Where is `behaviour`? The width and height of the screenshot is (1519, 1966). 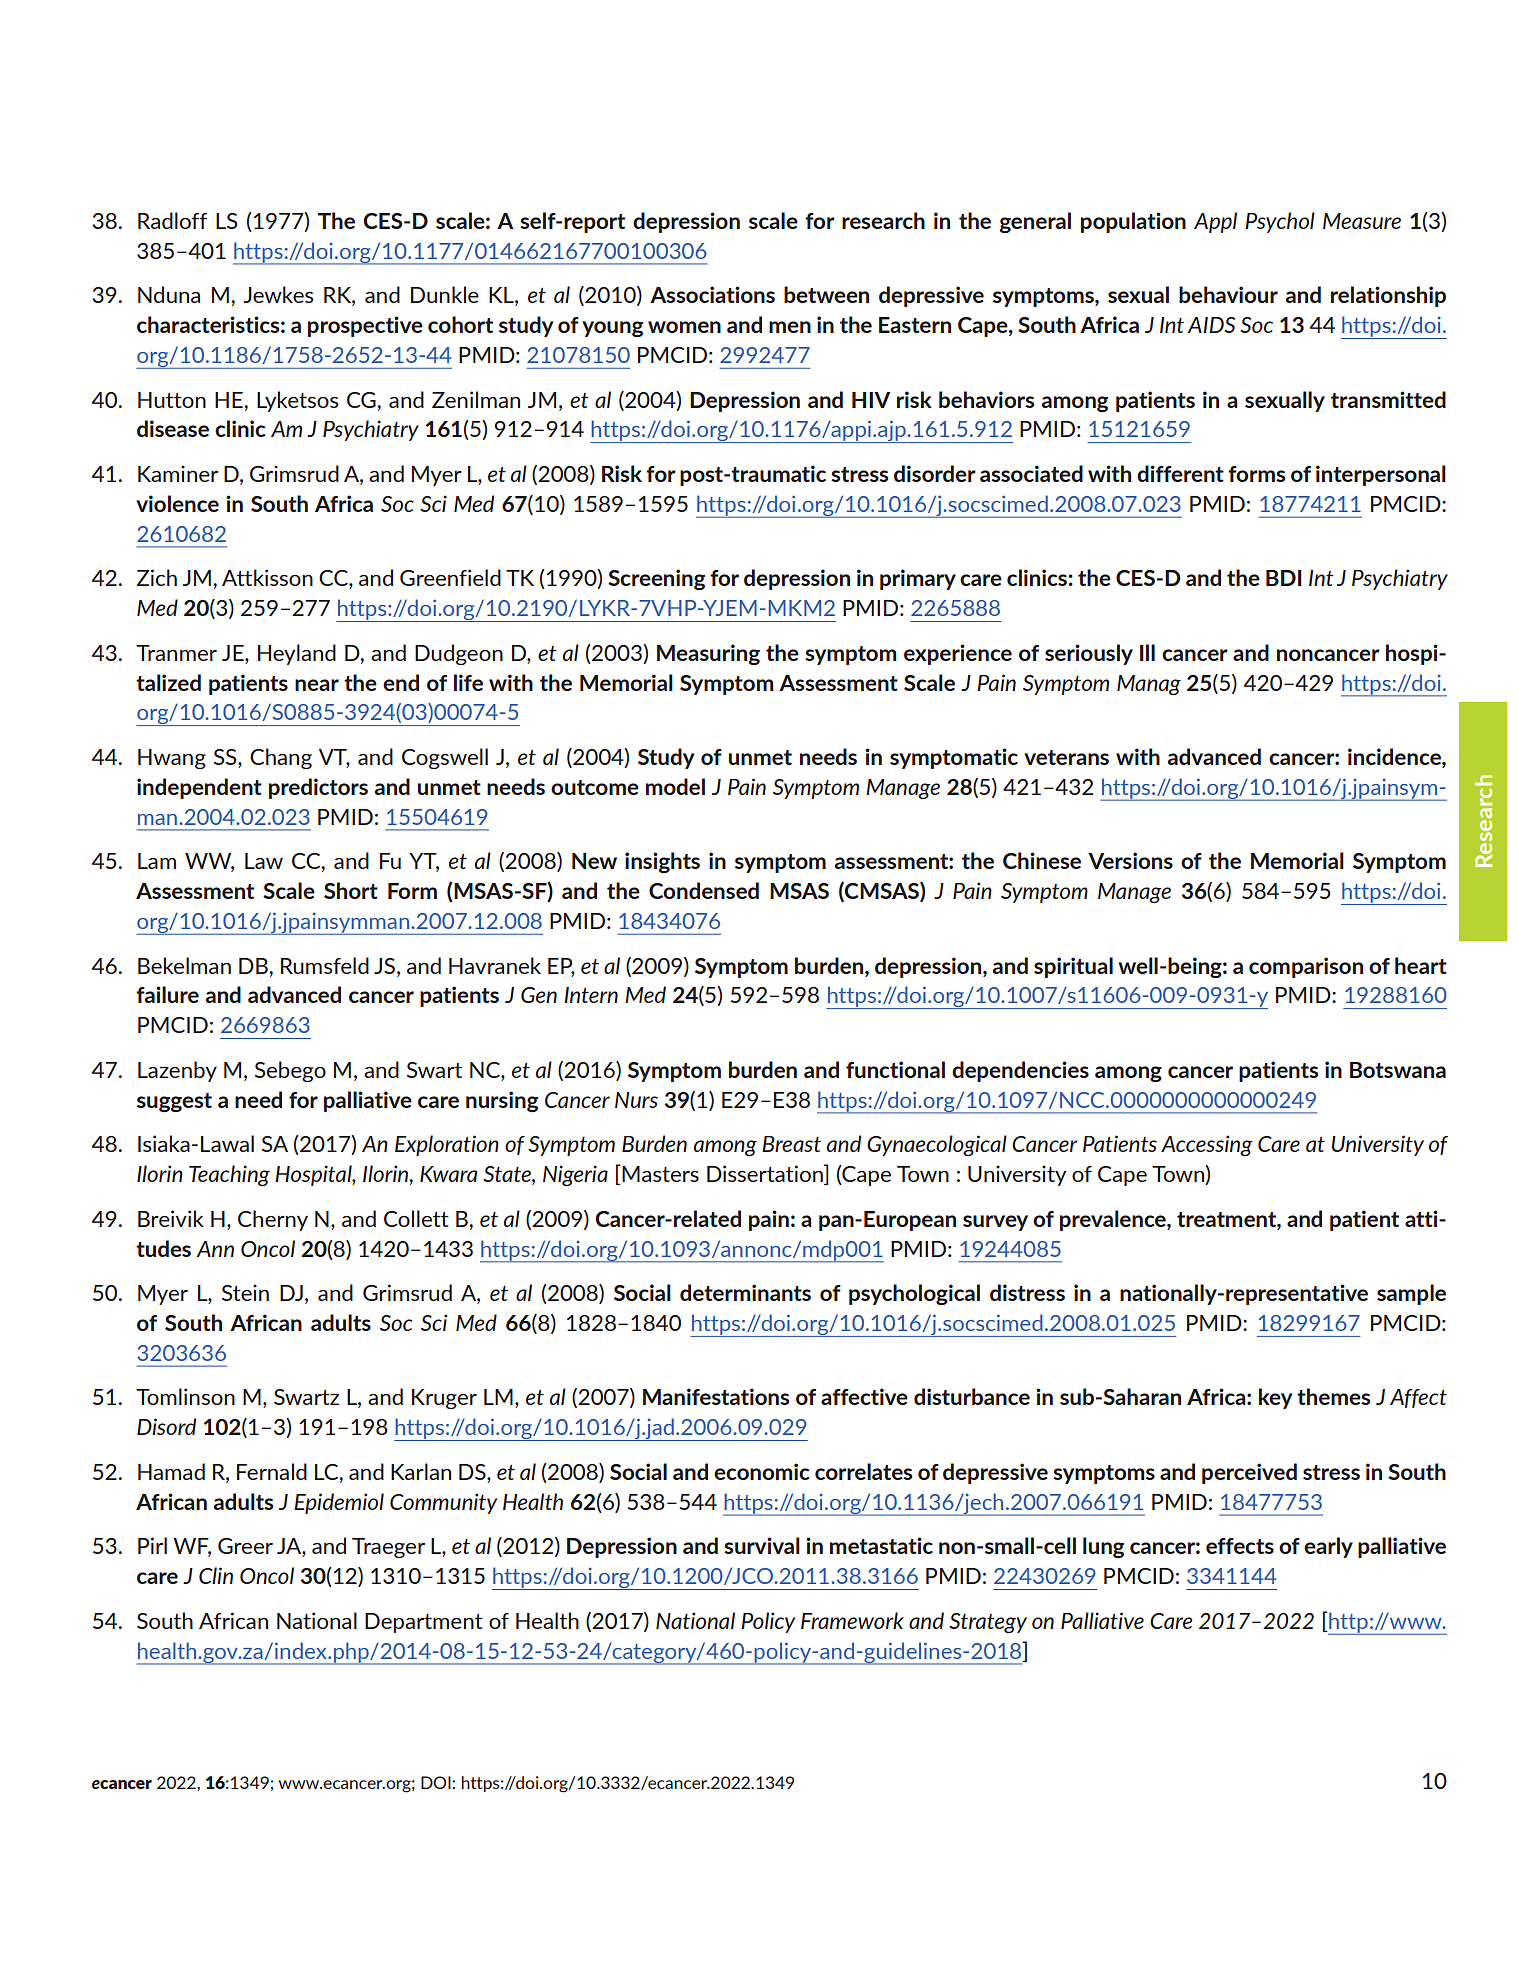 behaviour is located at coordinates (1228, 294).
